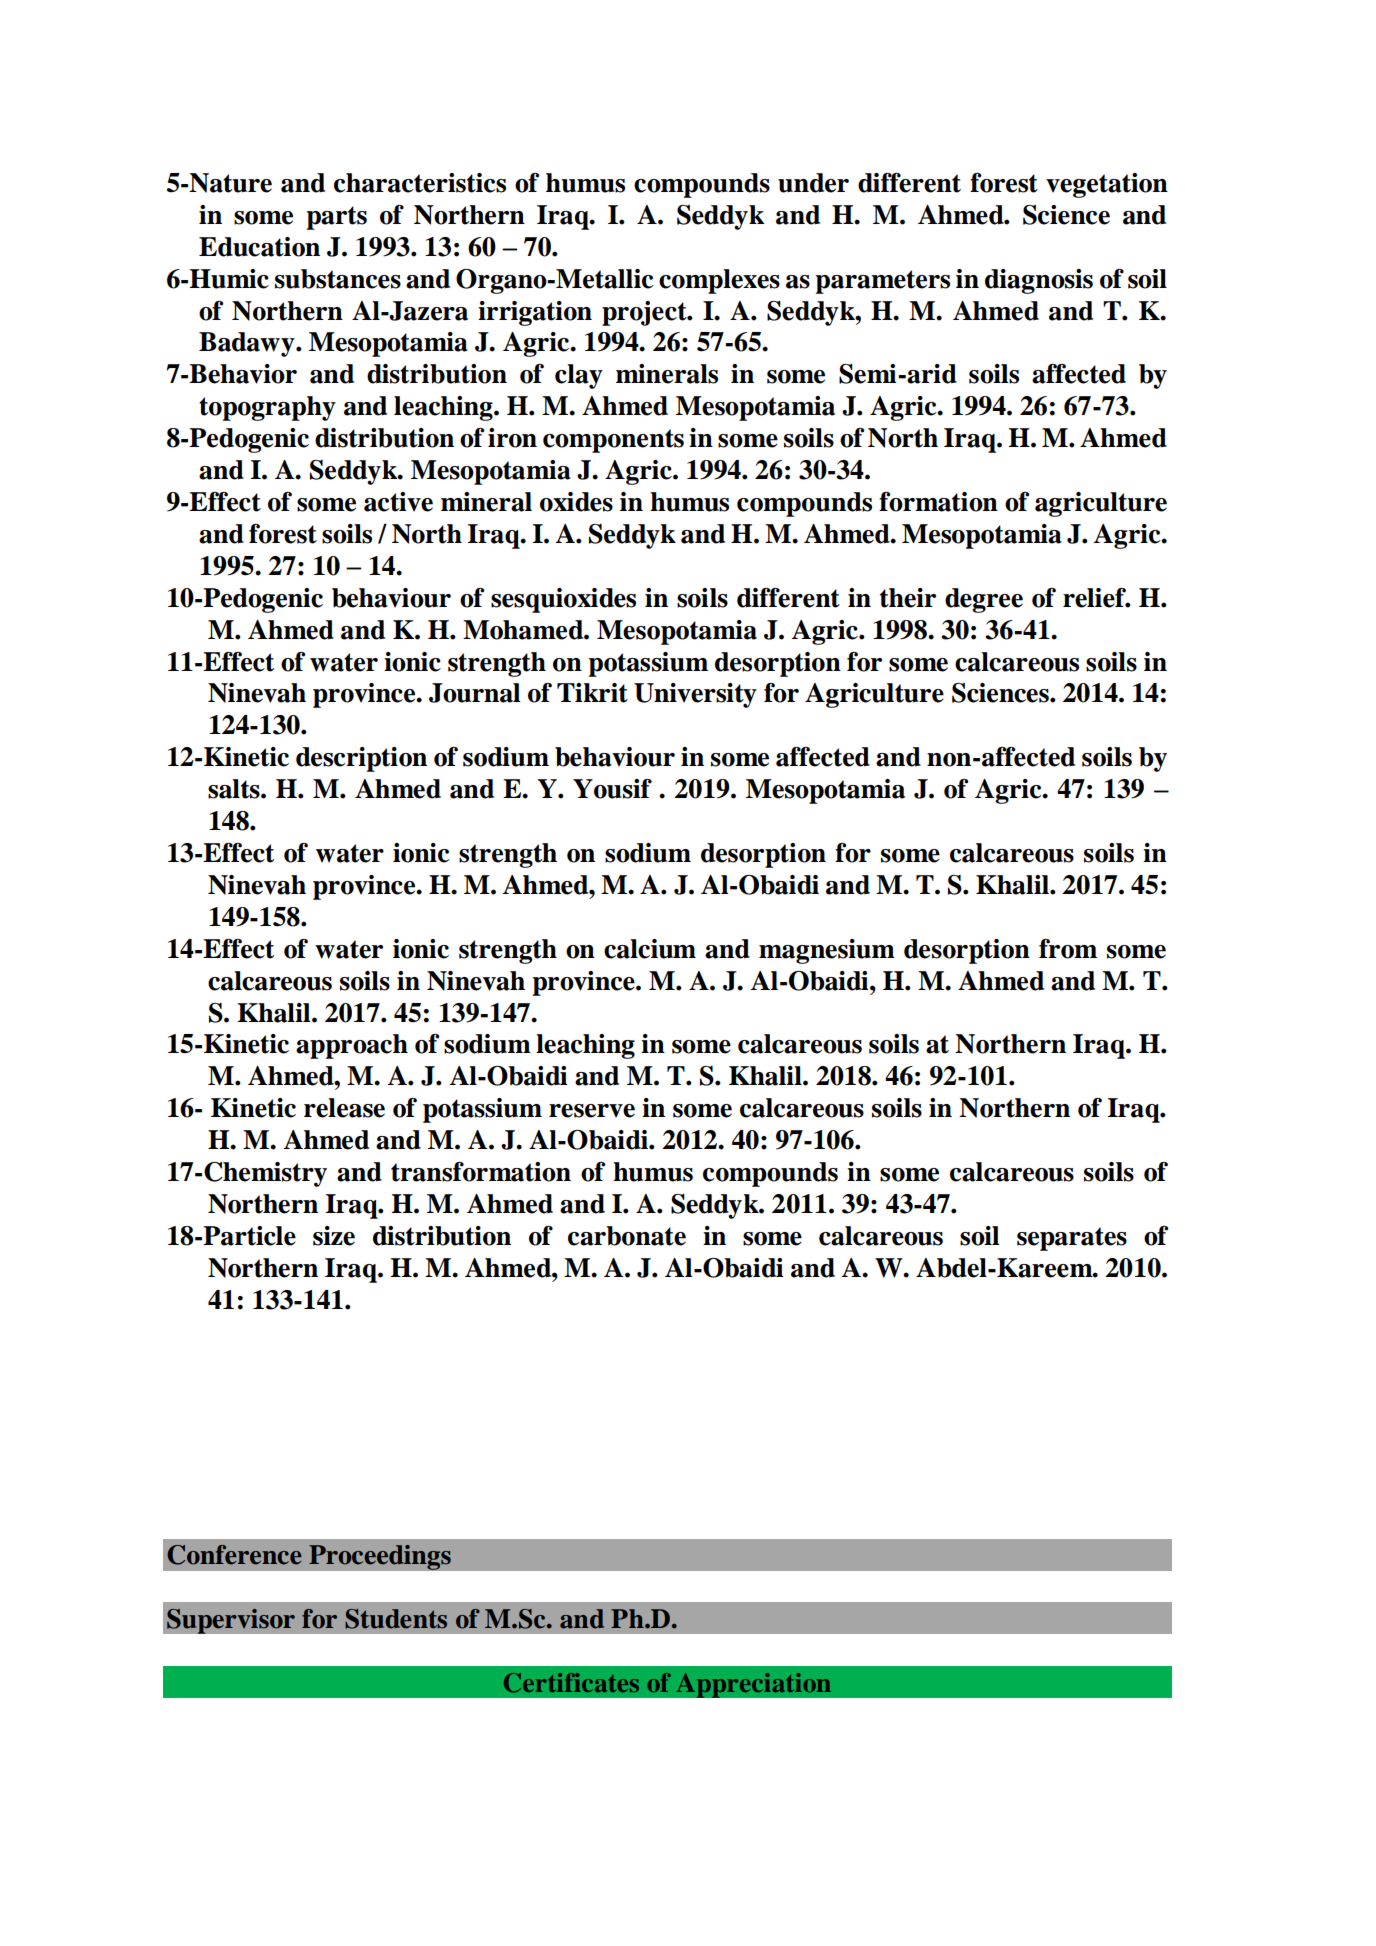  I want to click on from, so click(1068, 949).
